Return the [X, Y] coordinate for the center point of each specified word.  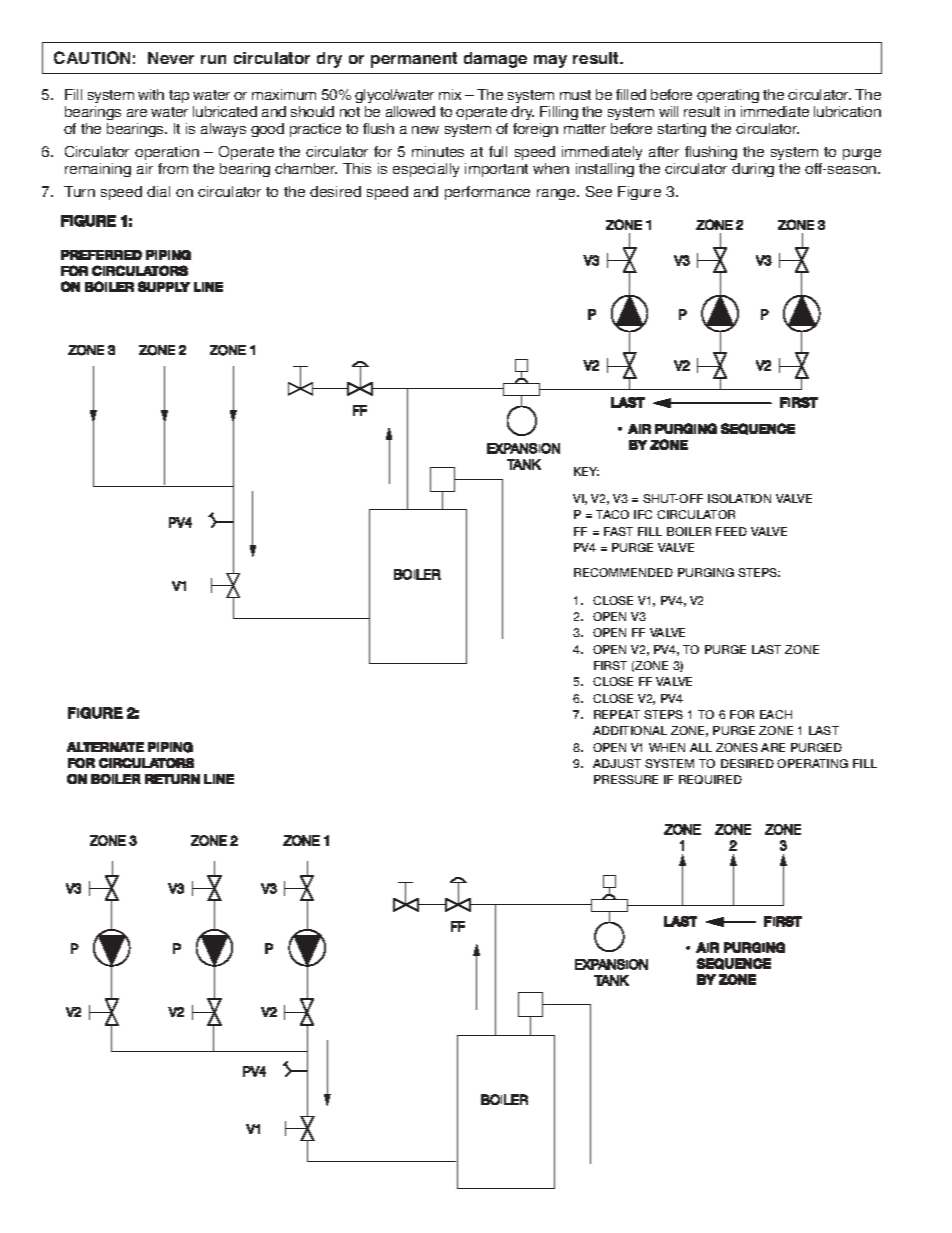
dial [158, 191]
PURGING [706, 572]
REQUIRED [710, 779]
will [668, 111]
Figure [639, 193]
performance [487, 193]
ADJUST [617, 763]
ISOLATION [739, 498]
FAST [618, 531]
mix [450, 94]
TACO [612, 514]
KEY [586, 471]
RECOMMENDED [623, 572]
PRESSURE [626, 779]
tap [179, 96]
